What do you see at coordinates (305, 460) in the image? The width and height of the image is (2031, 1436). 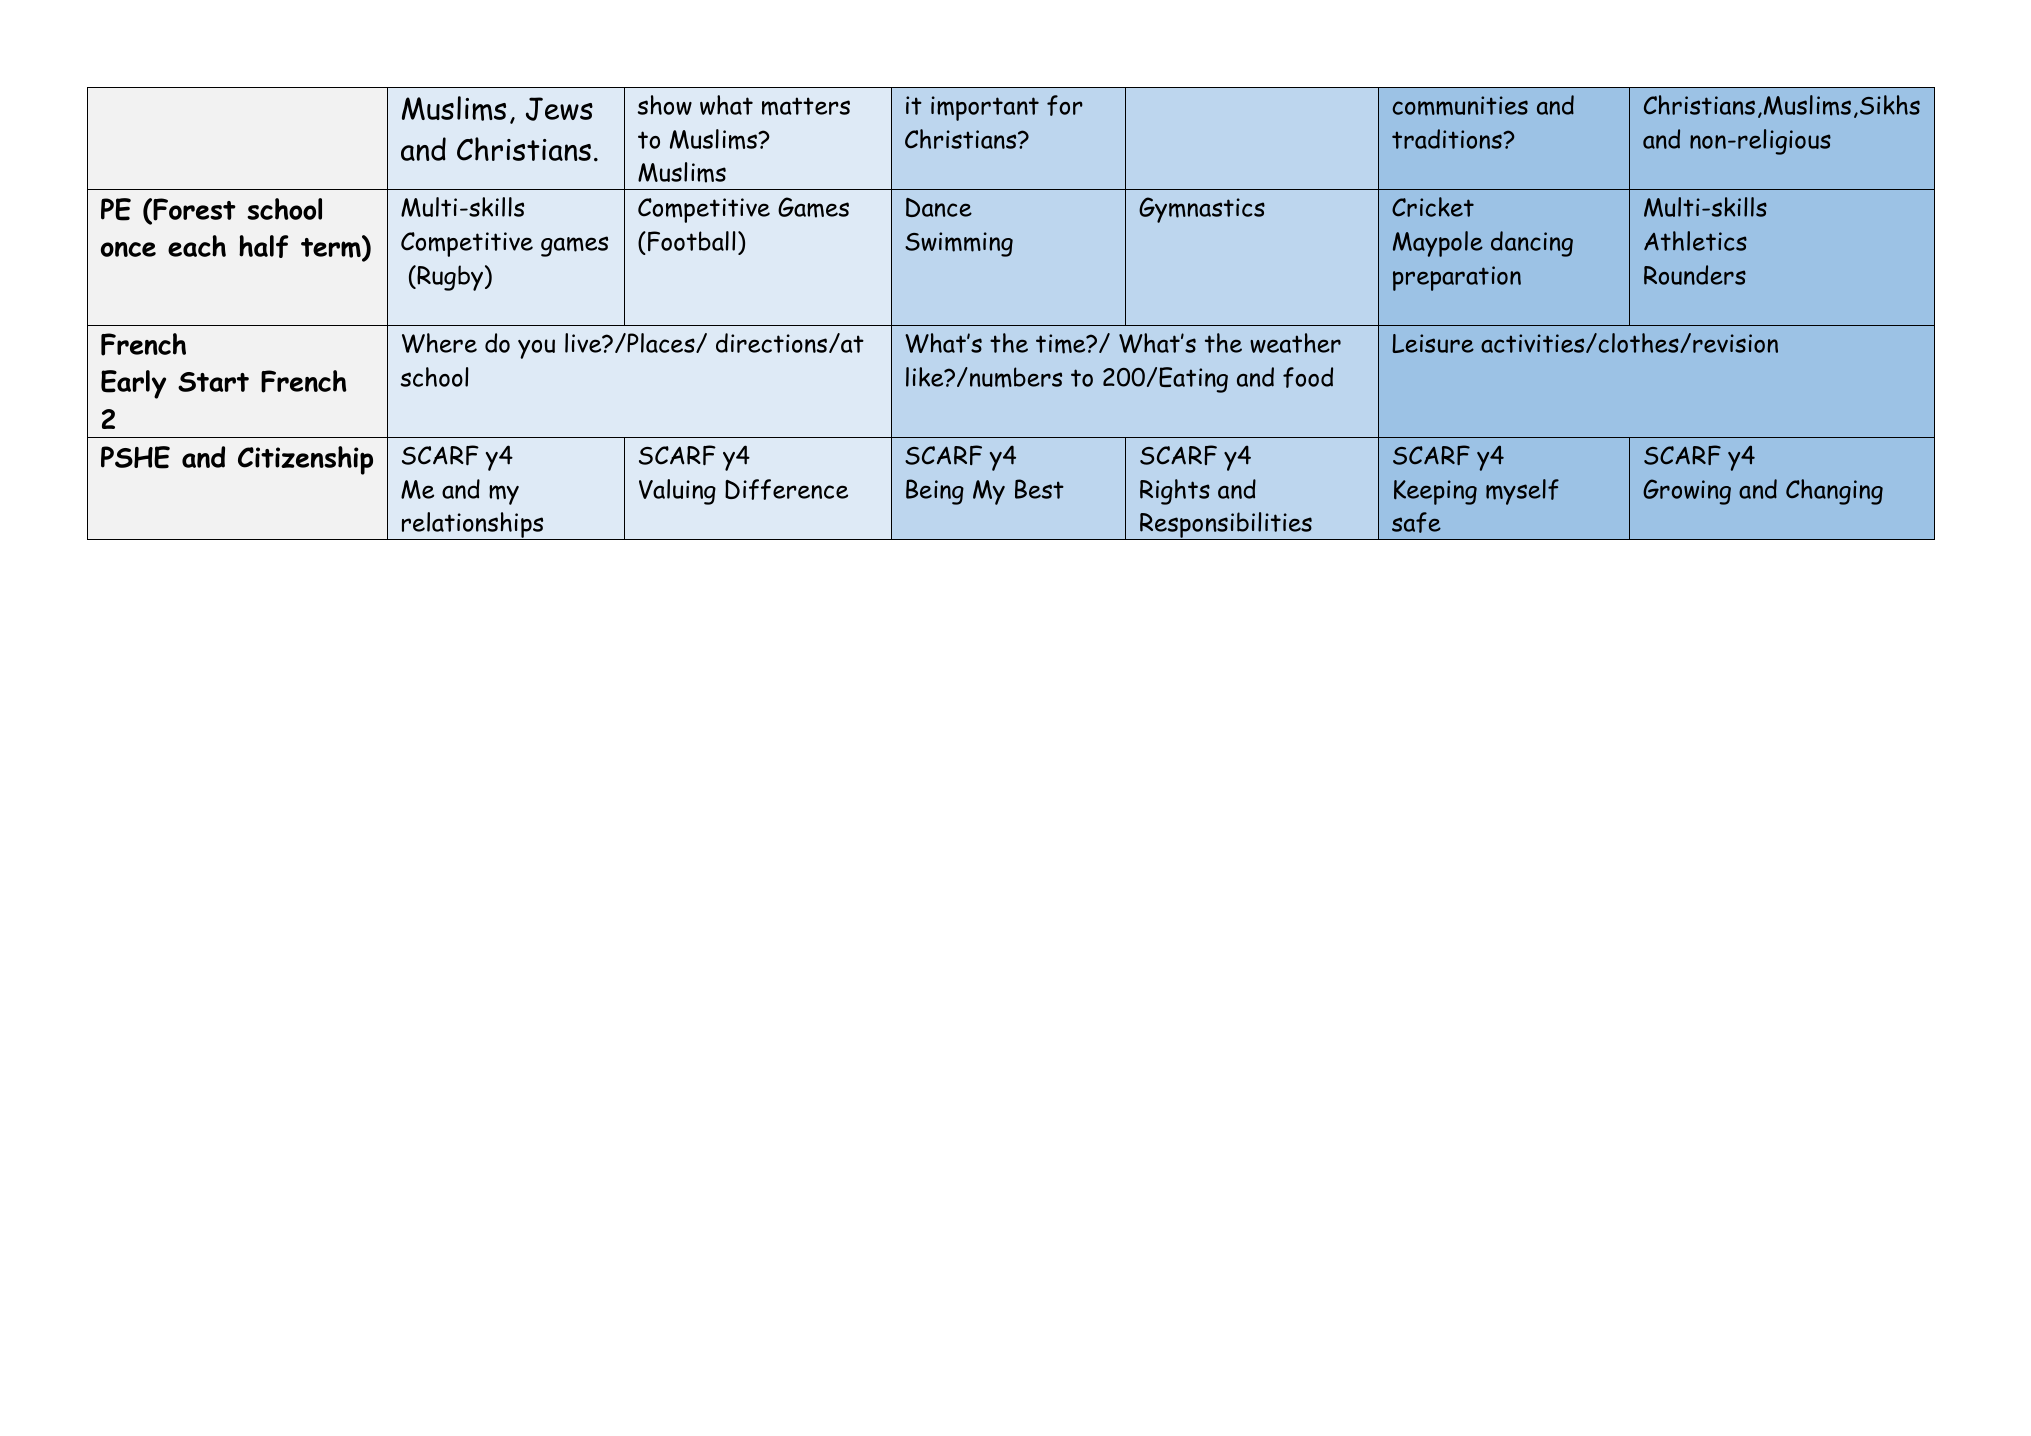 I see `Citizenship` at bounding box center [305, 460].
